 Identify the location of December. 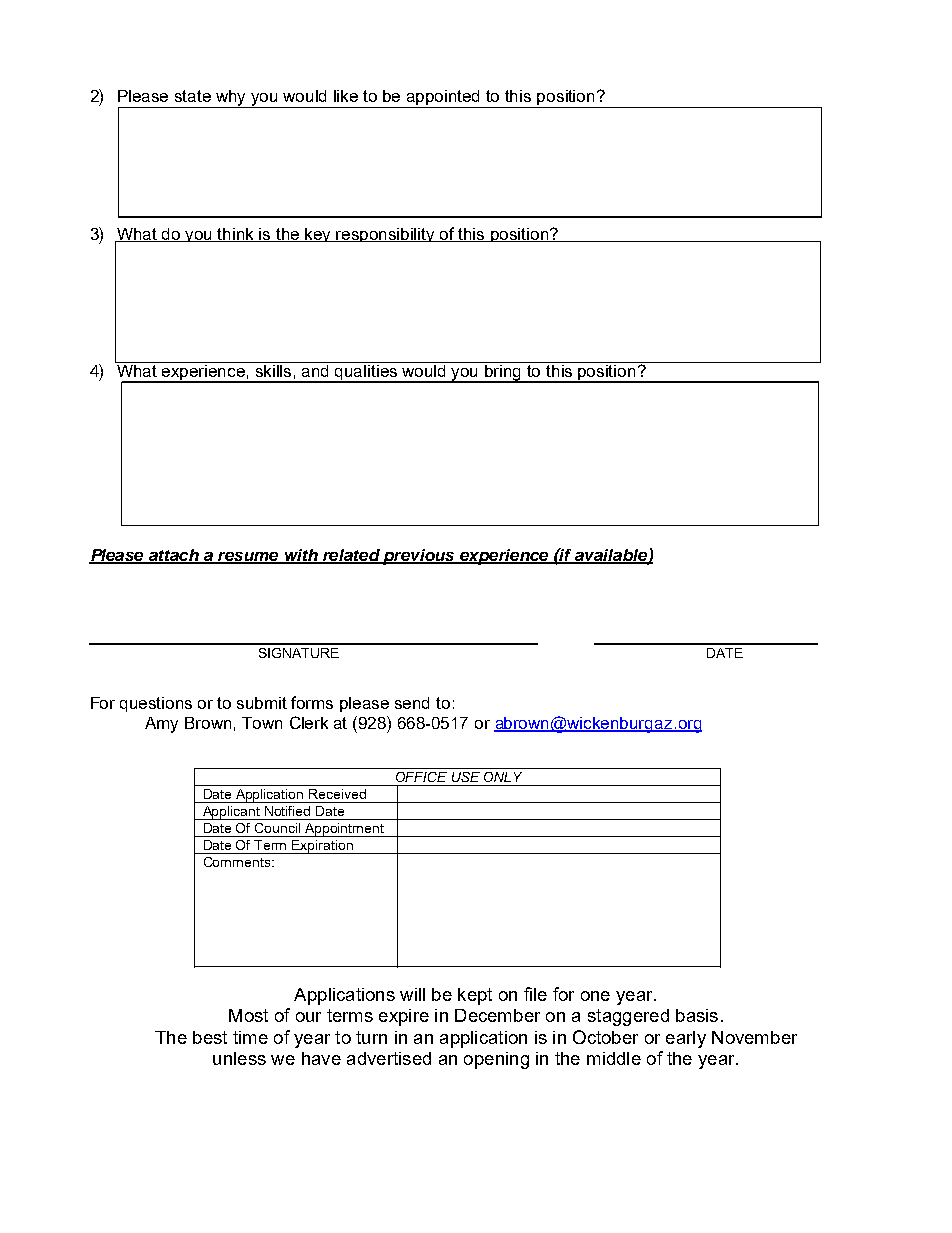
(497, 1015).
